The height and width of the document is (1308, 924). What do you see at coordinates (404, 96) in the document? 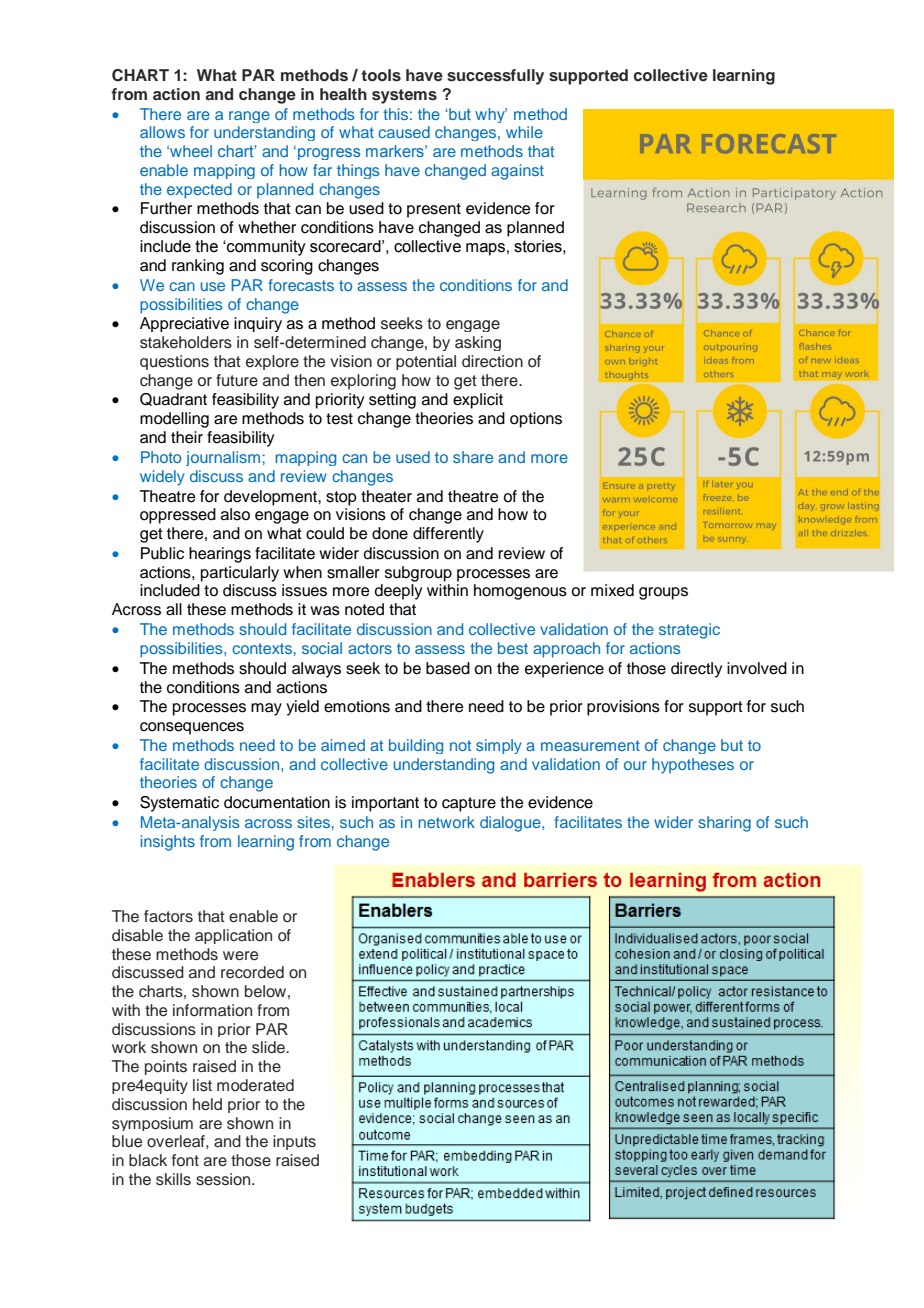
I see `systems` at bounding box center [404, 96].
